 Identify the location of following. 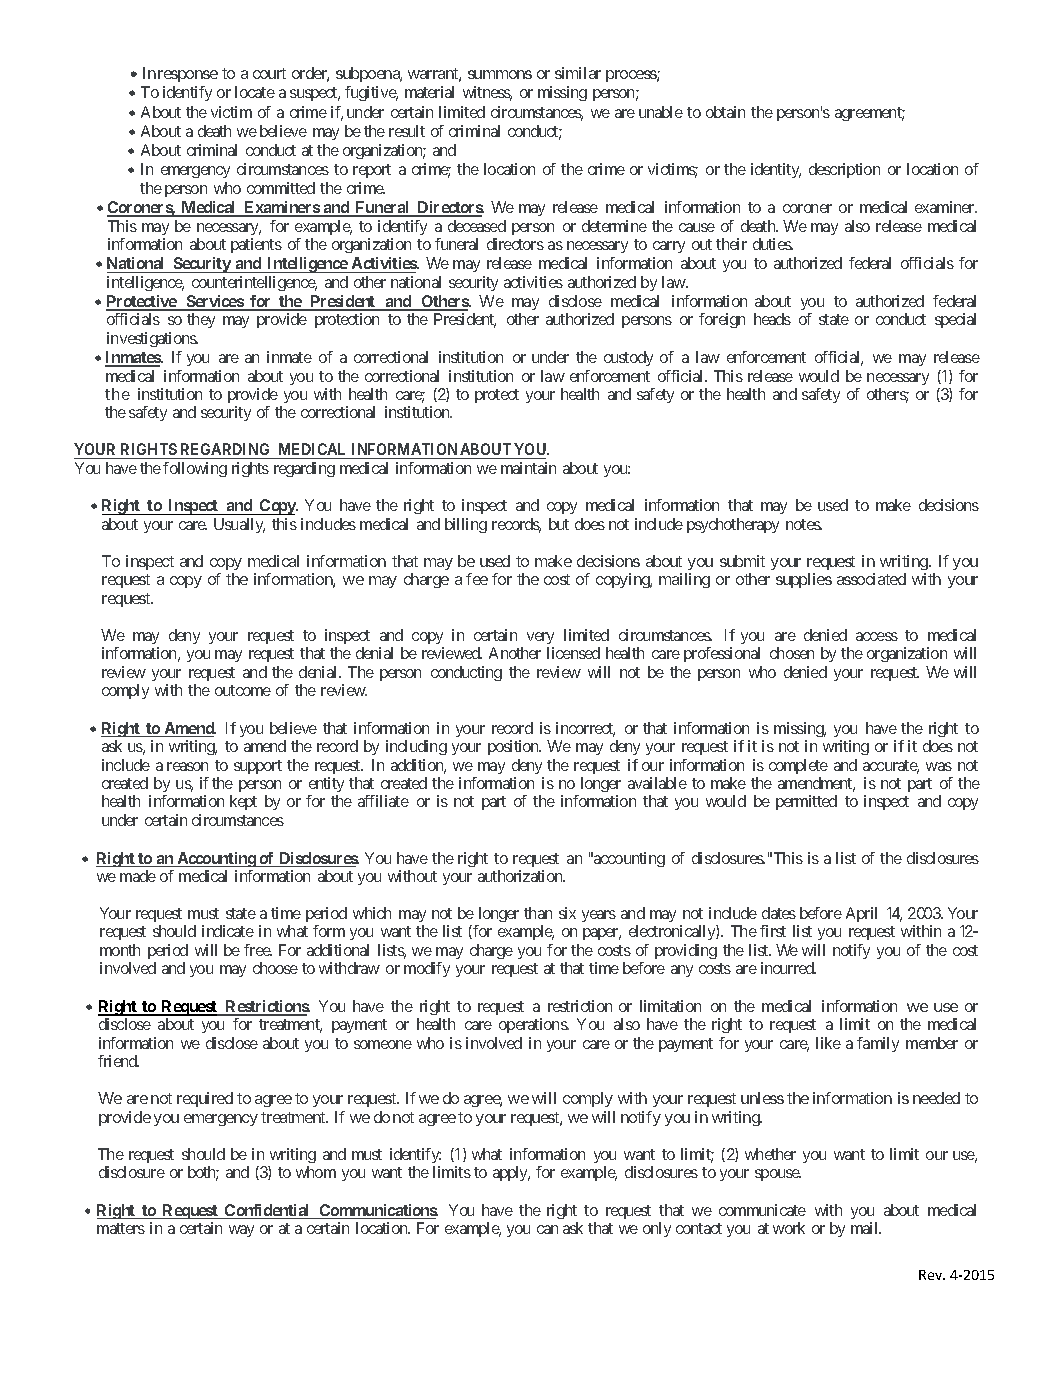
(195, 469).
